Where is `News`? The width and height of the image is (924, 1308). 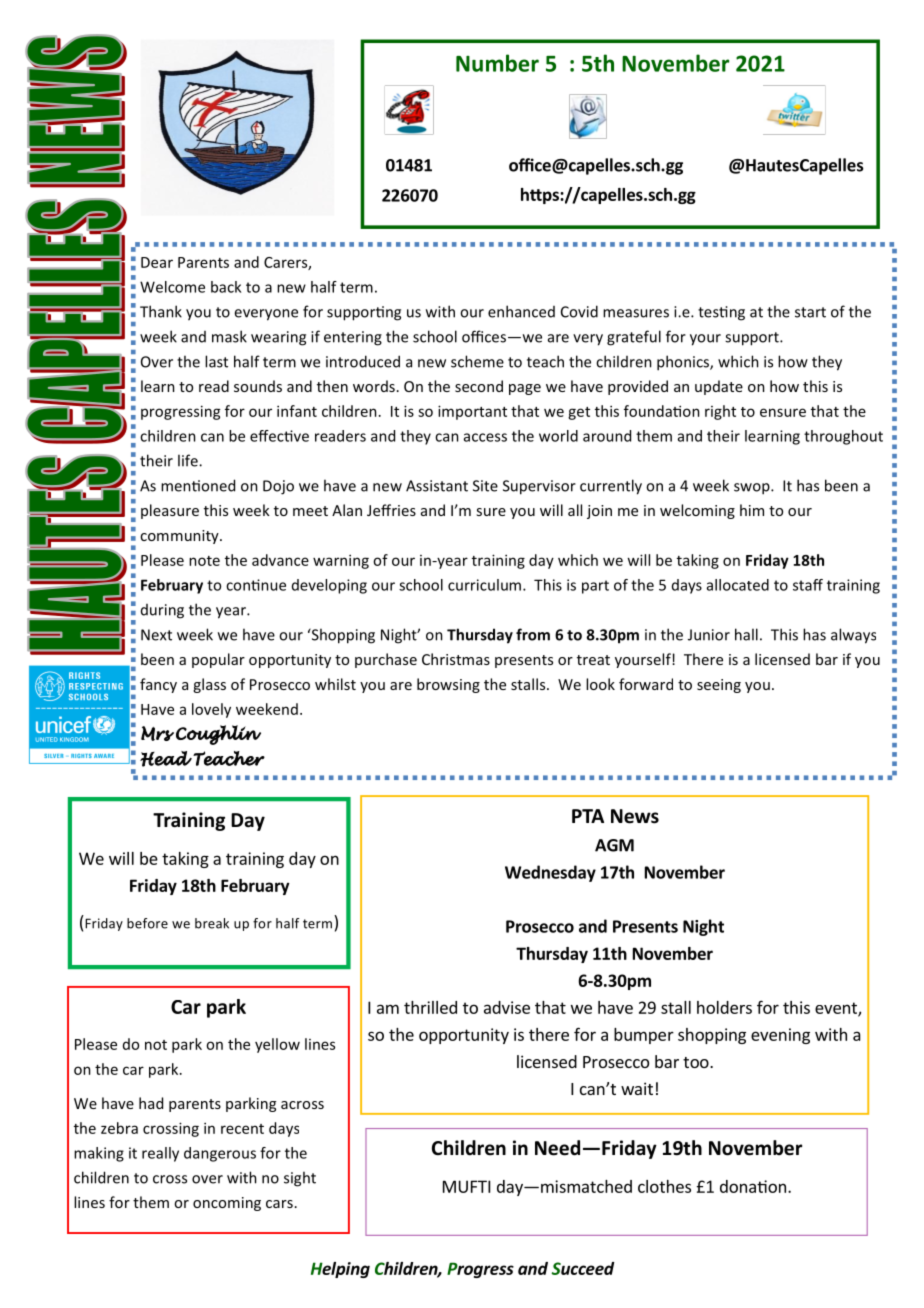
News is located at coordinates (635, 816).
